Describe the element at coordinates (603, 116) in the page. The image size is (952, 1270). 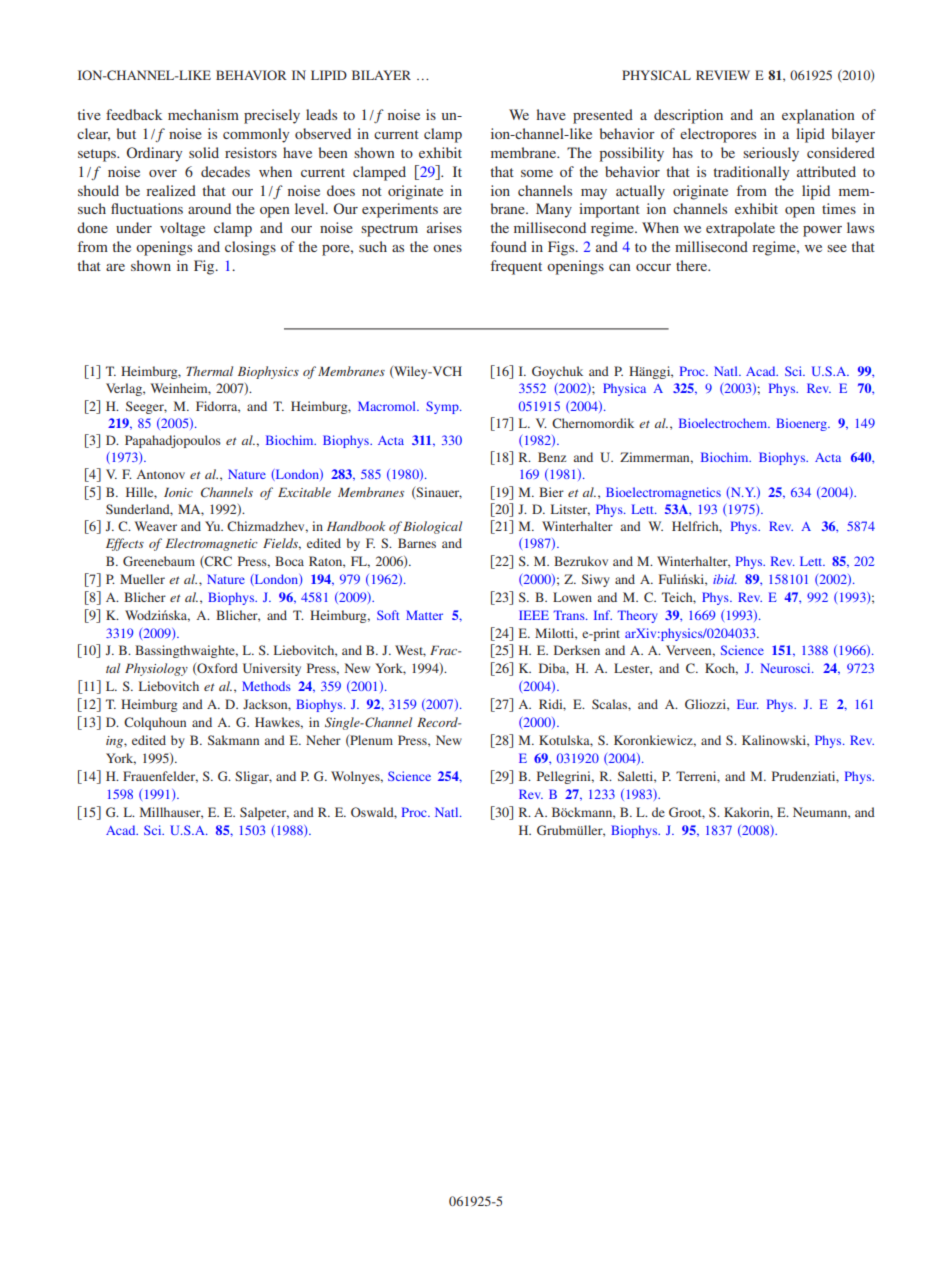
I see `presented` at that location.
